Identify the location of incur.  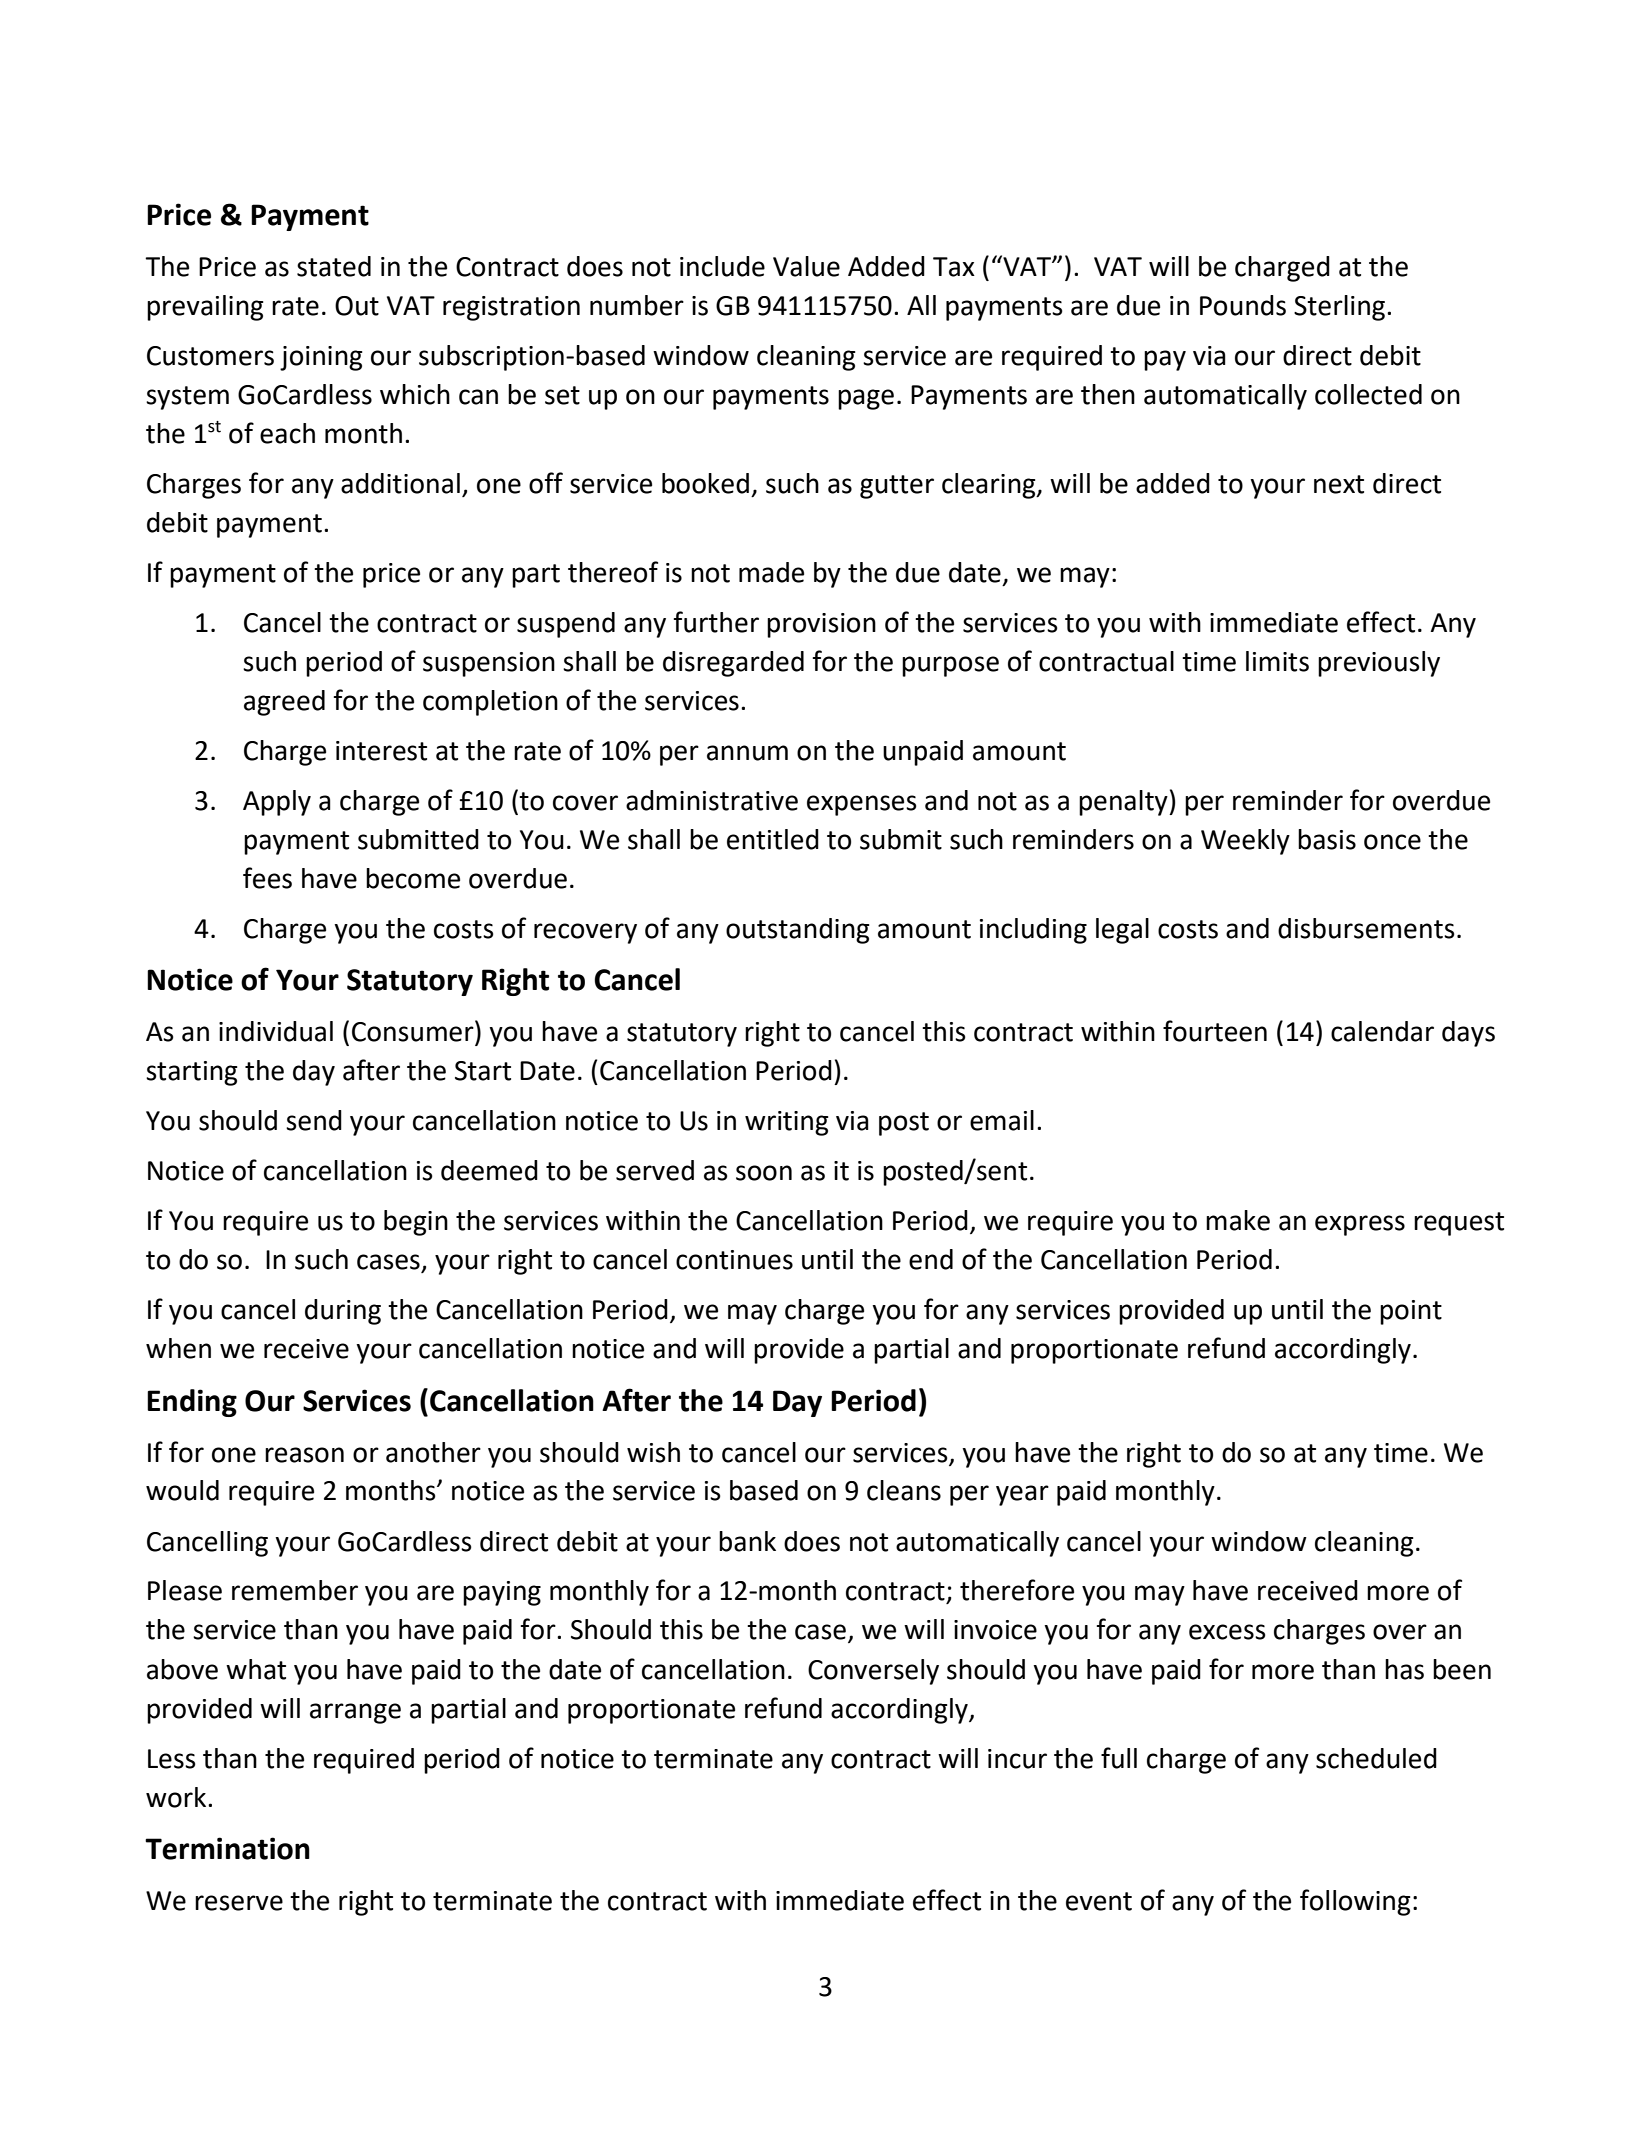
(1017, 1759).
